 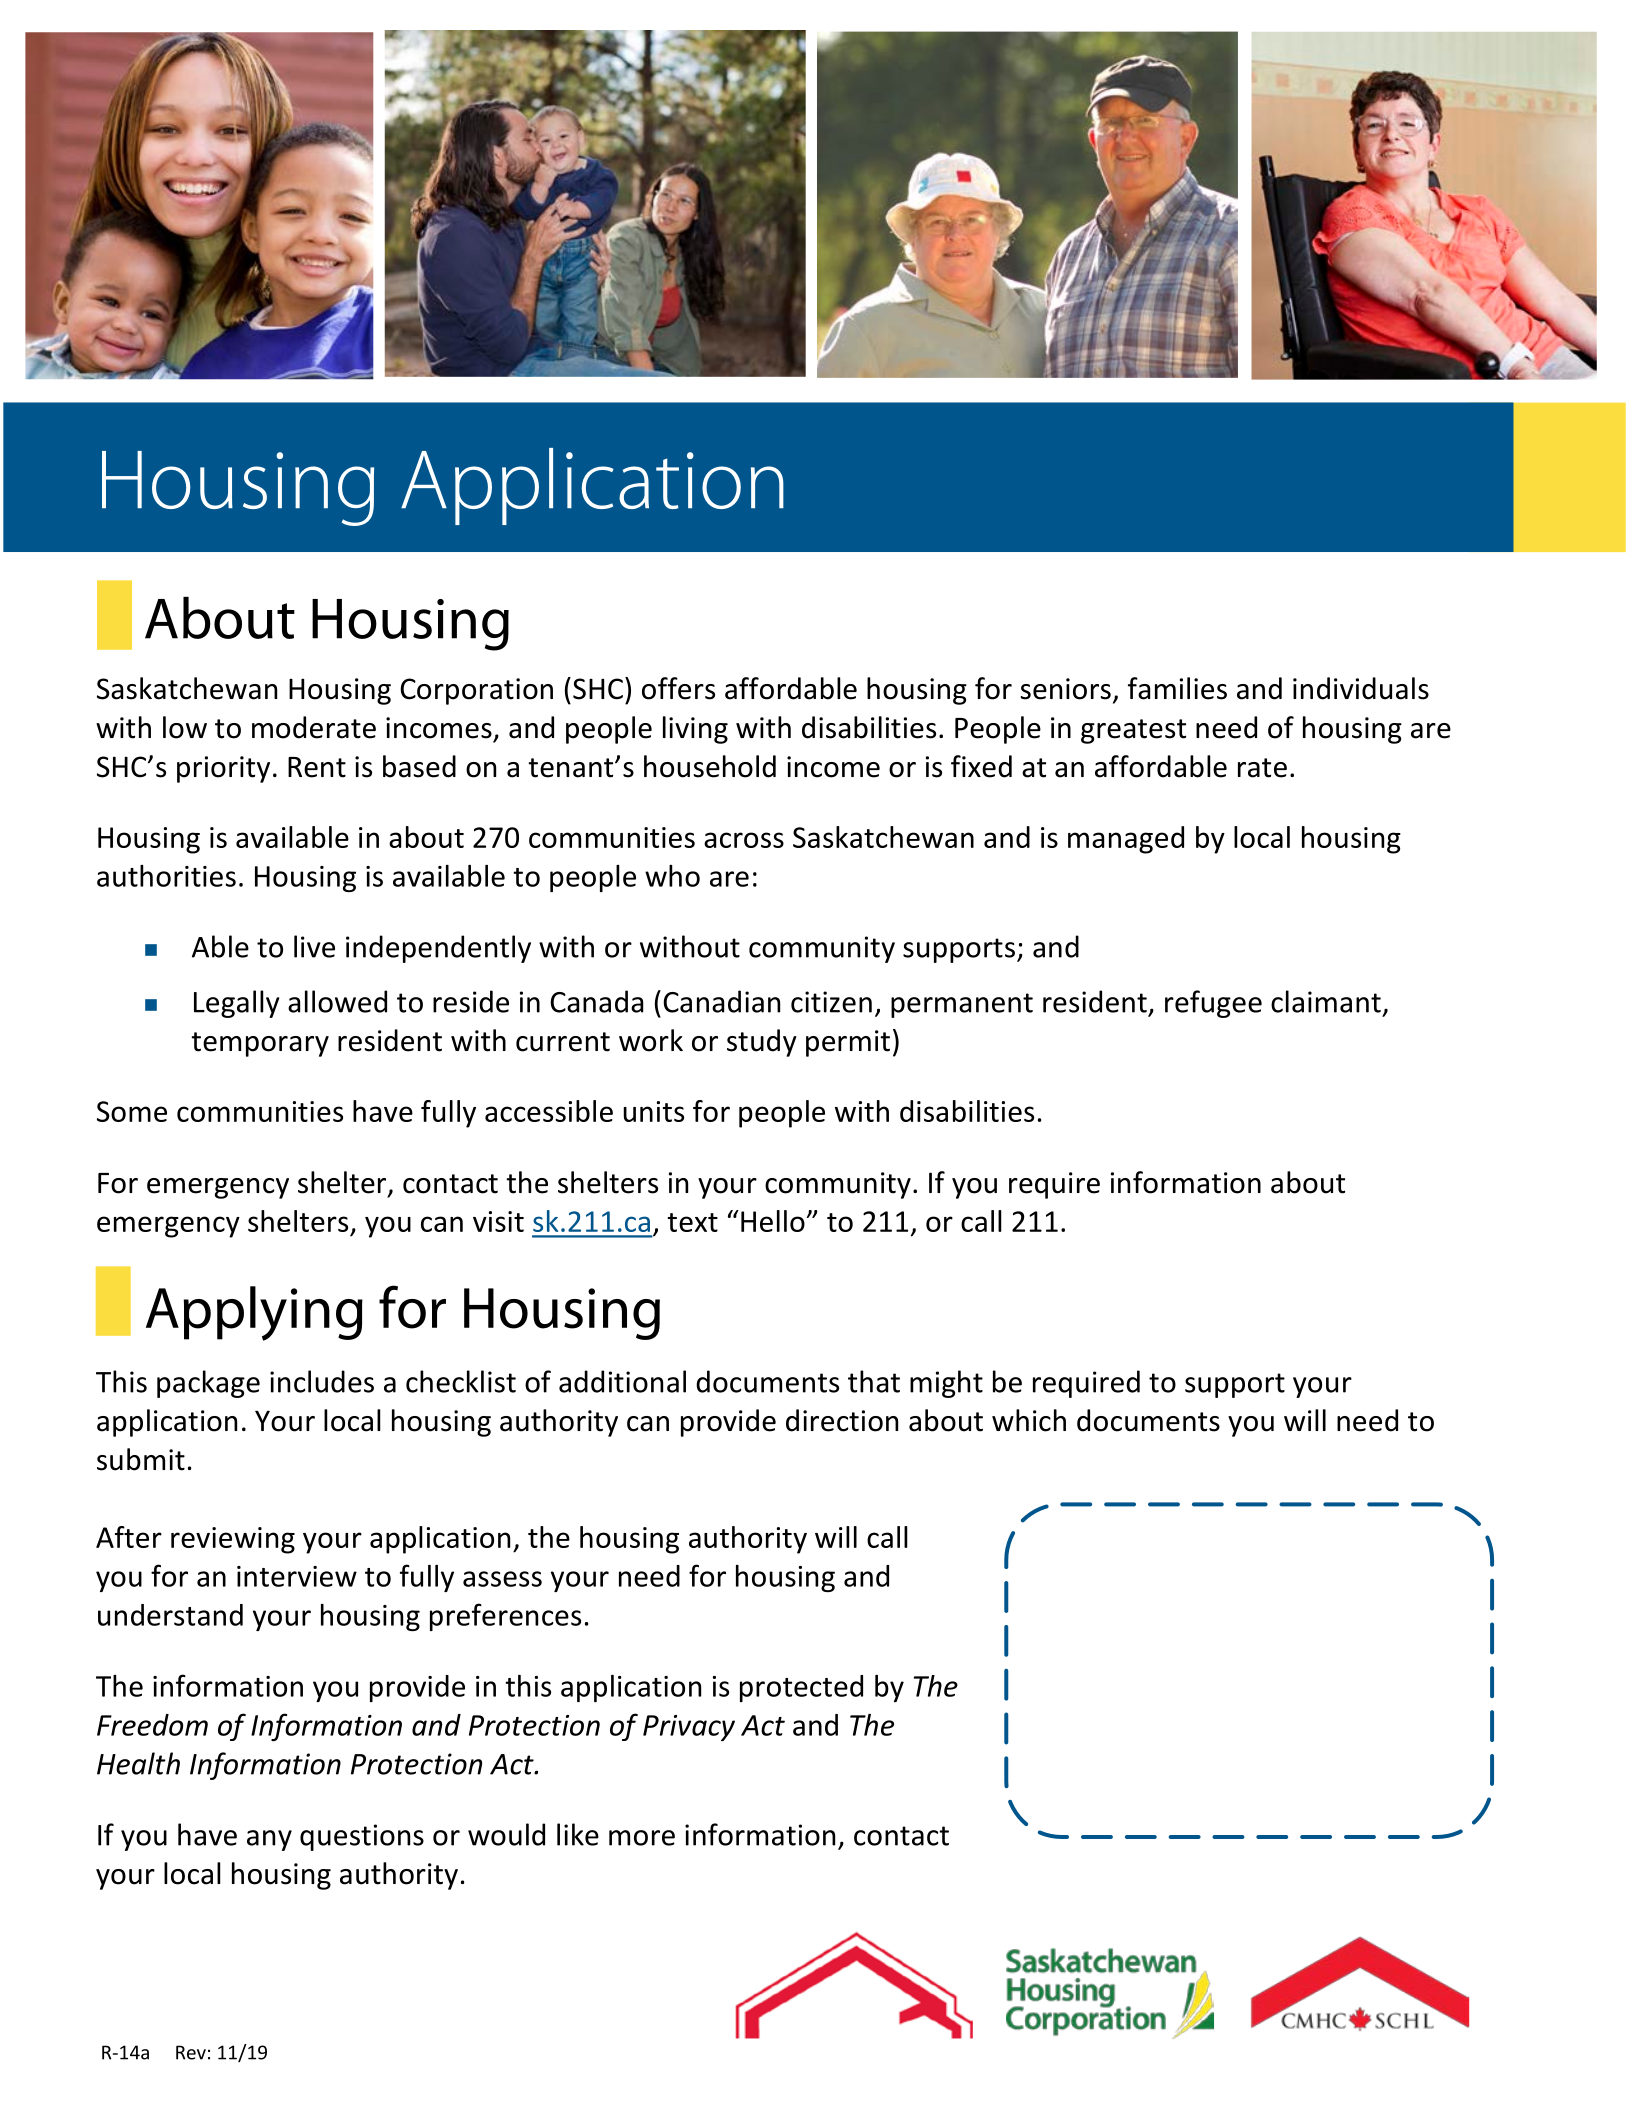 What do you see at coordinates (233, 1540) in the page?
I see `reviewing` at bounding box center [233, 1540].
